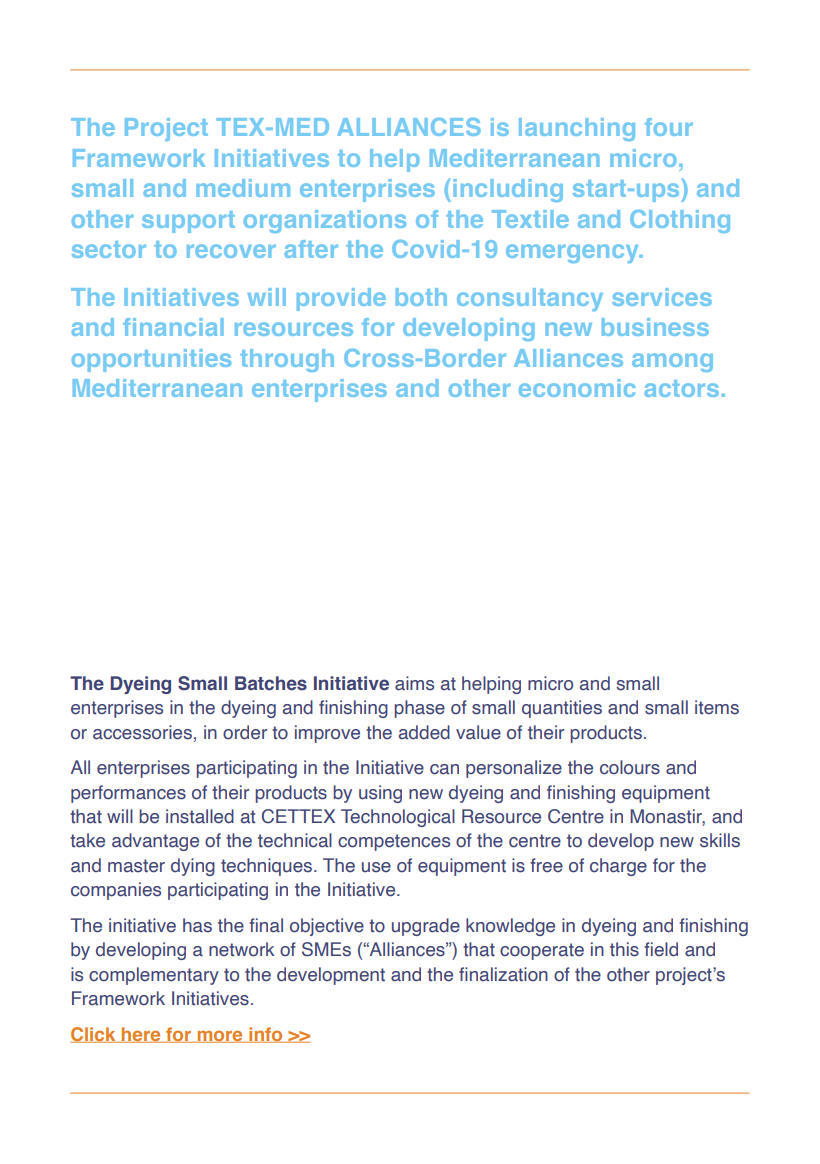 The image size is (820, 1164). I want to click on items, so click(717, 707).
